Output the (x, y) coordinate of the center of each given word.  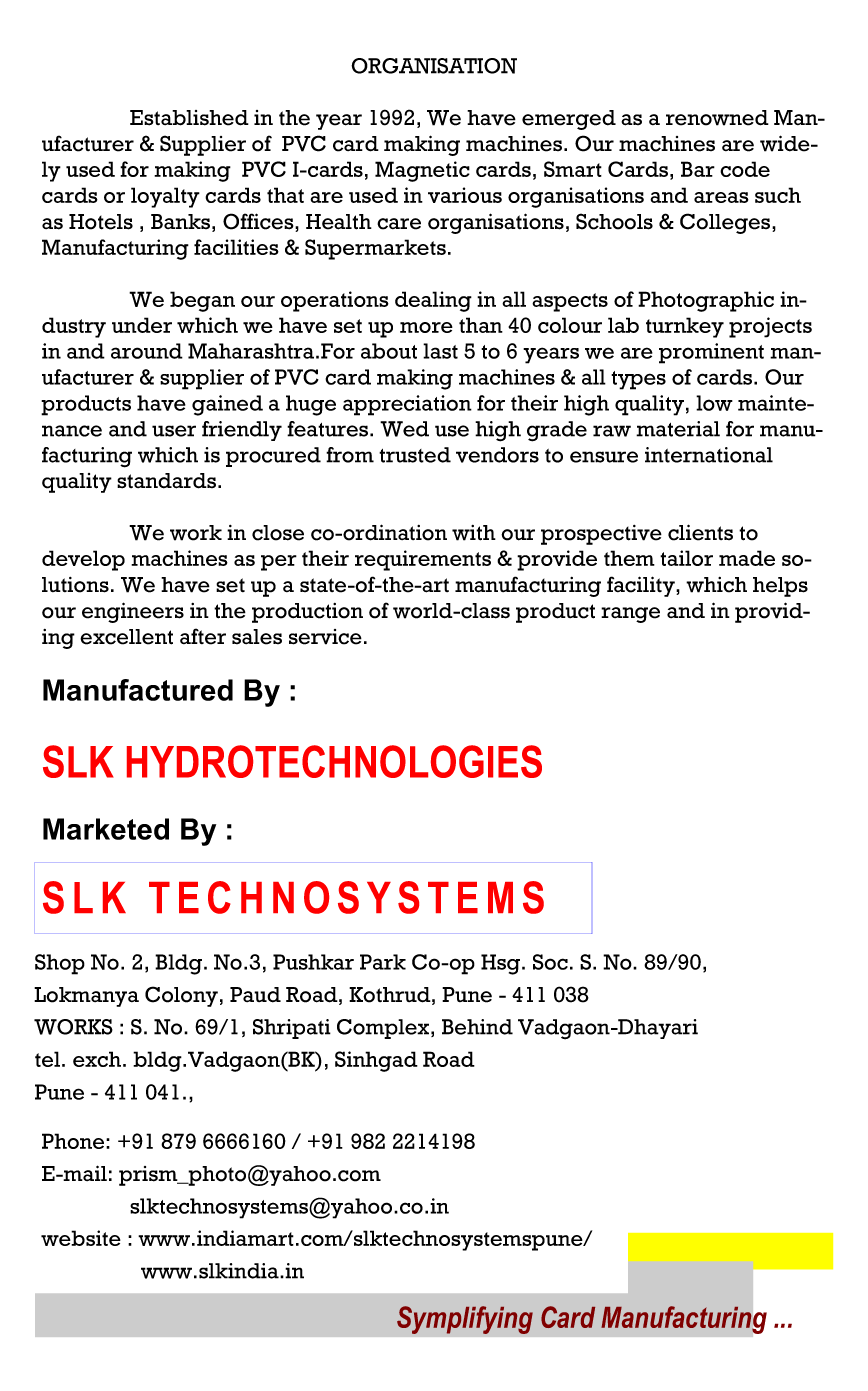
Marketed (106, 829)
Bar (698, 169)
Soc (550, 962)
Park (383, 962)
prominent (711, 353)
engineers (133, 612)
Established (189, 118)
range (630, 615)
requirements (423, 560)
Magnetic (422, 171)
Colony (181, 996)
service (325, 637)
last (440, 351)
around (147, 351)
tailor (686, 558)
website (81, 1238)
